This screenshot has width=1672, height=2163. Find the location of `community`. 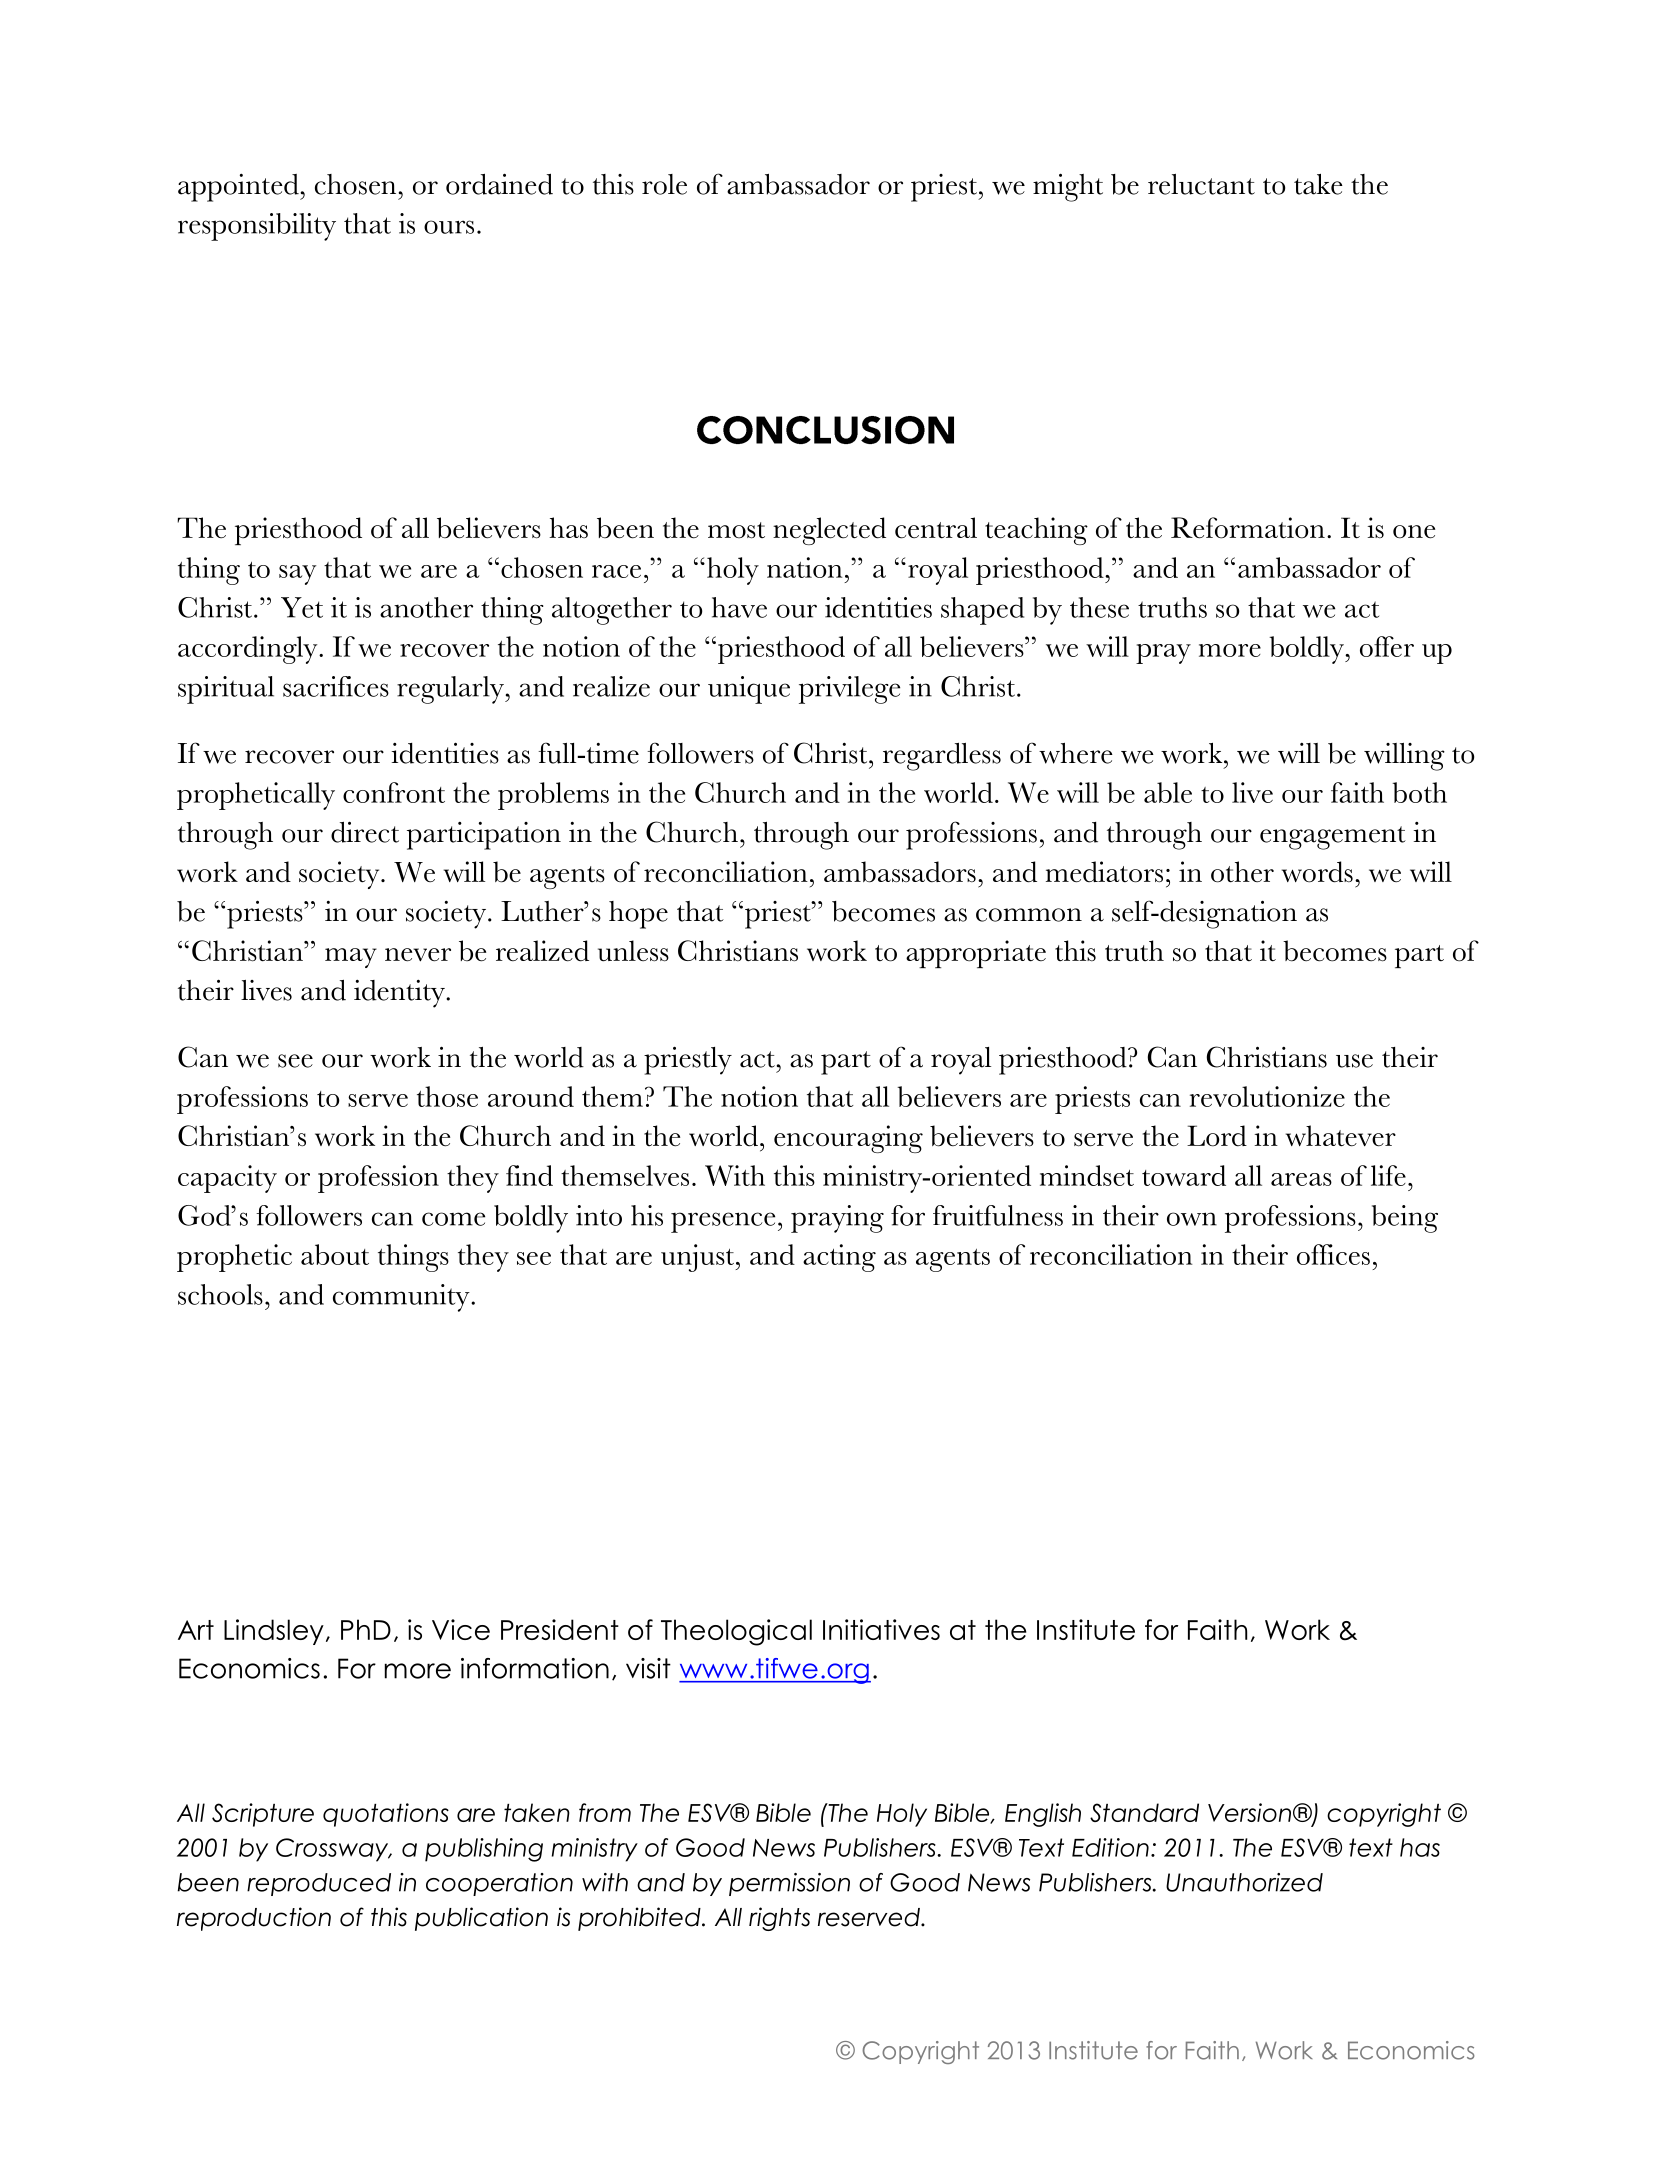

community is located at coordinates (402, 1298).
